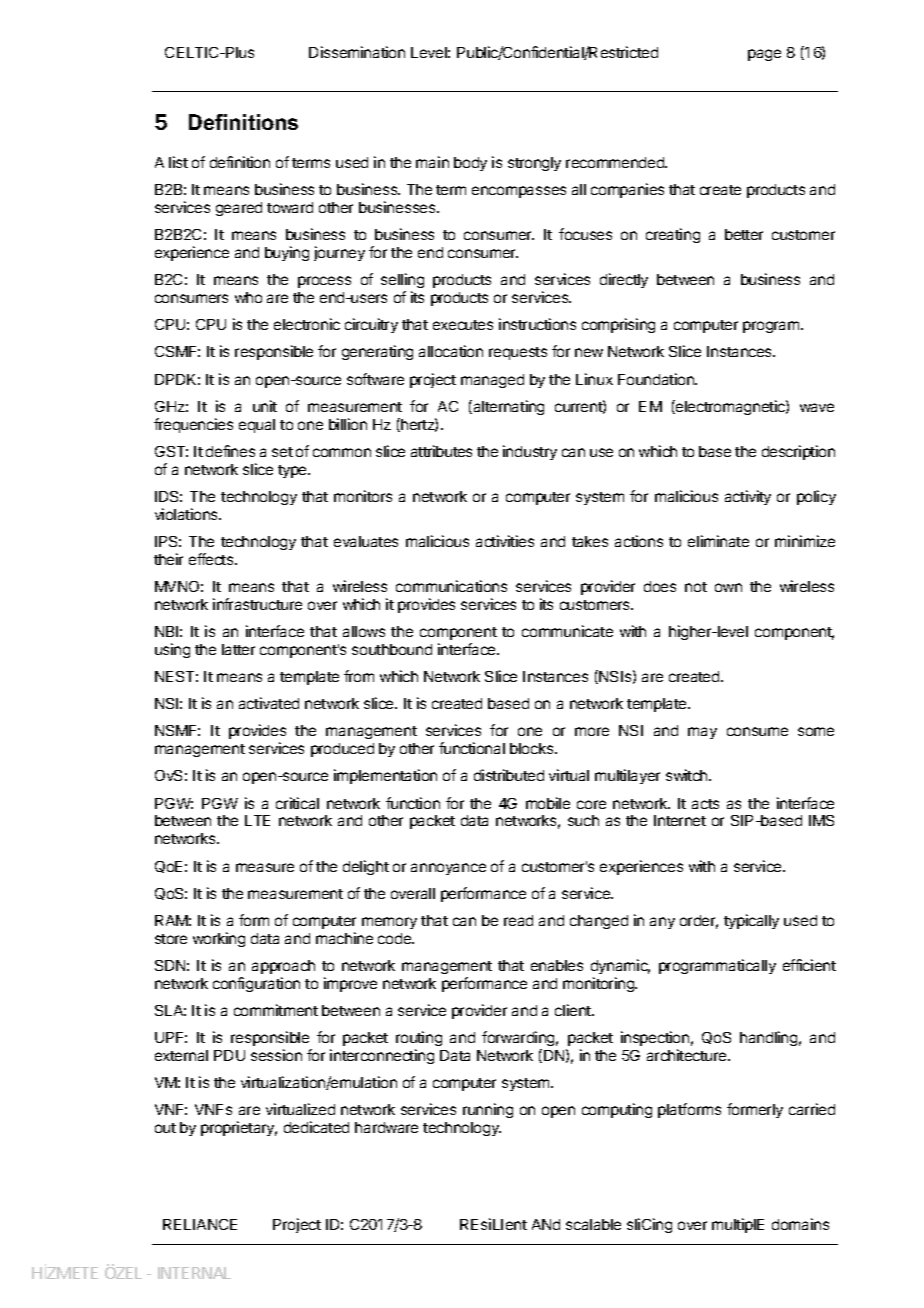 Image resolution: width=924 pixels, height=1308 pixels. What do you see at coordinates (764, 55) in the image?
I see `page` at bounding box center [764, 55].
